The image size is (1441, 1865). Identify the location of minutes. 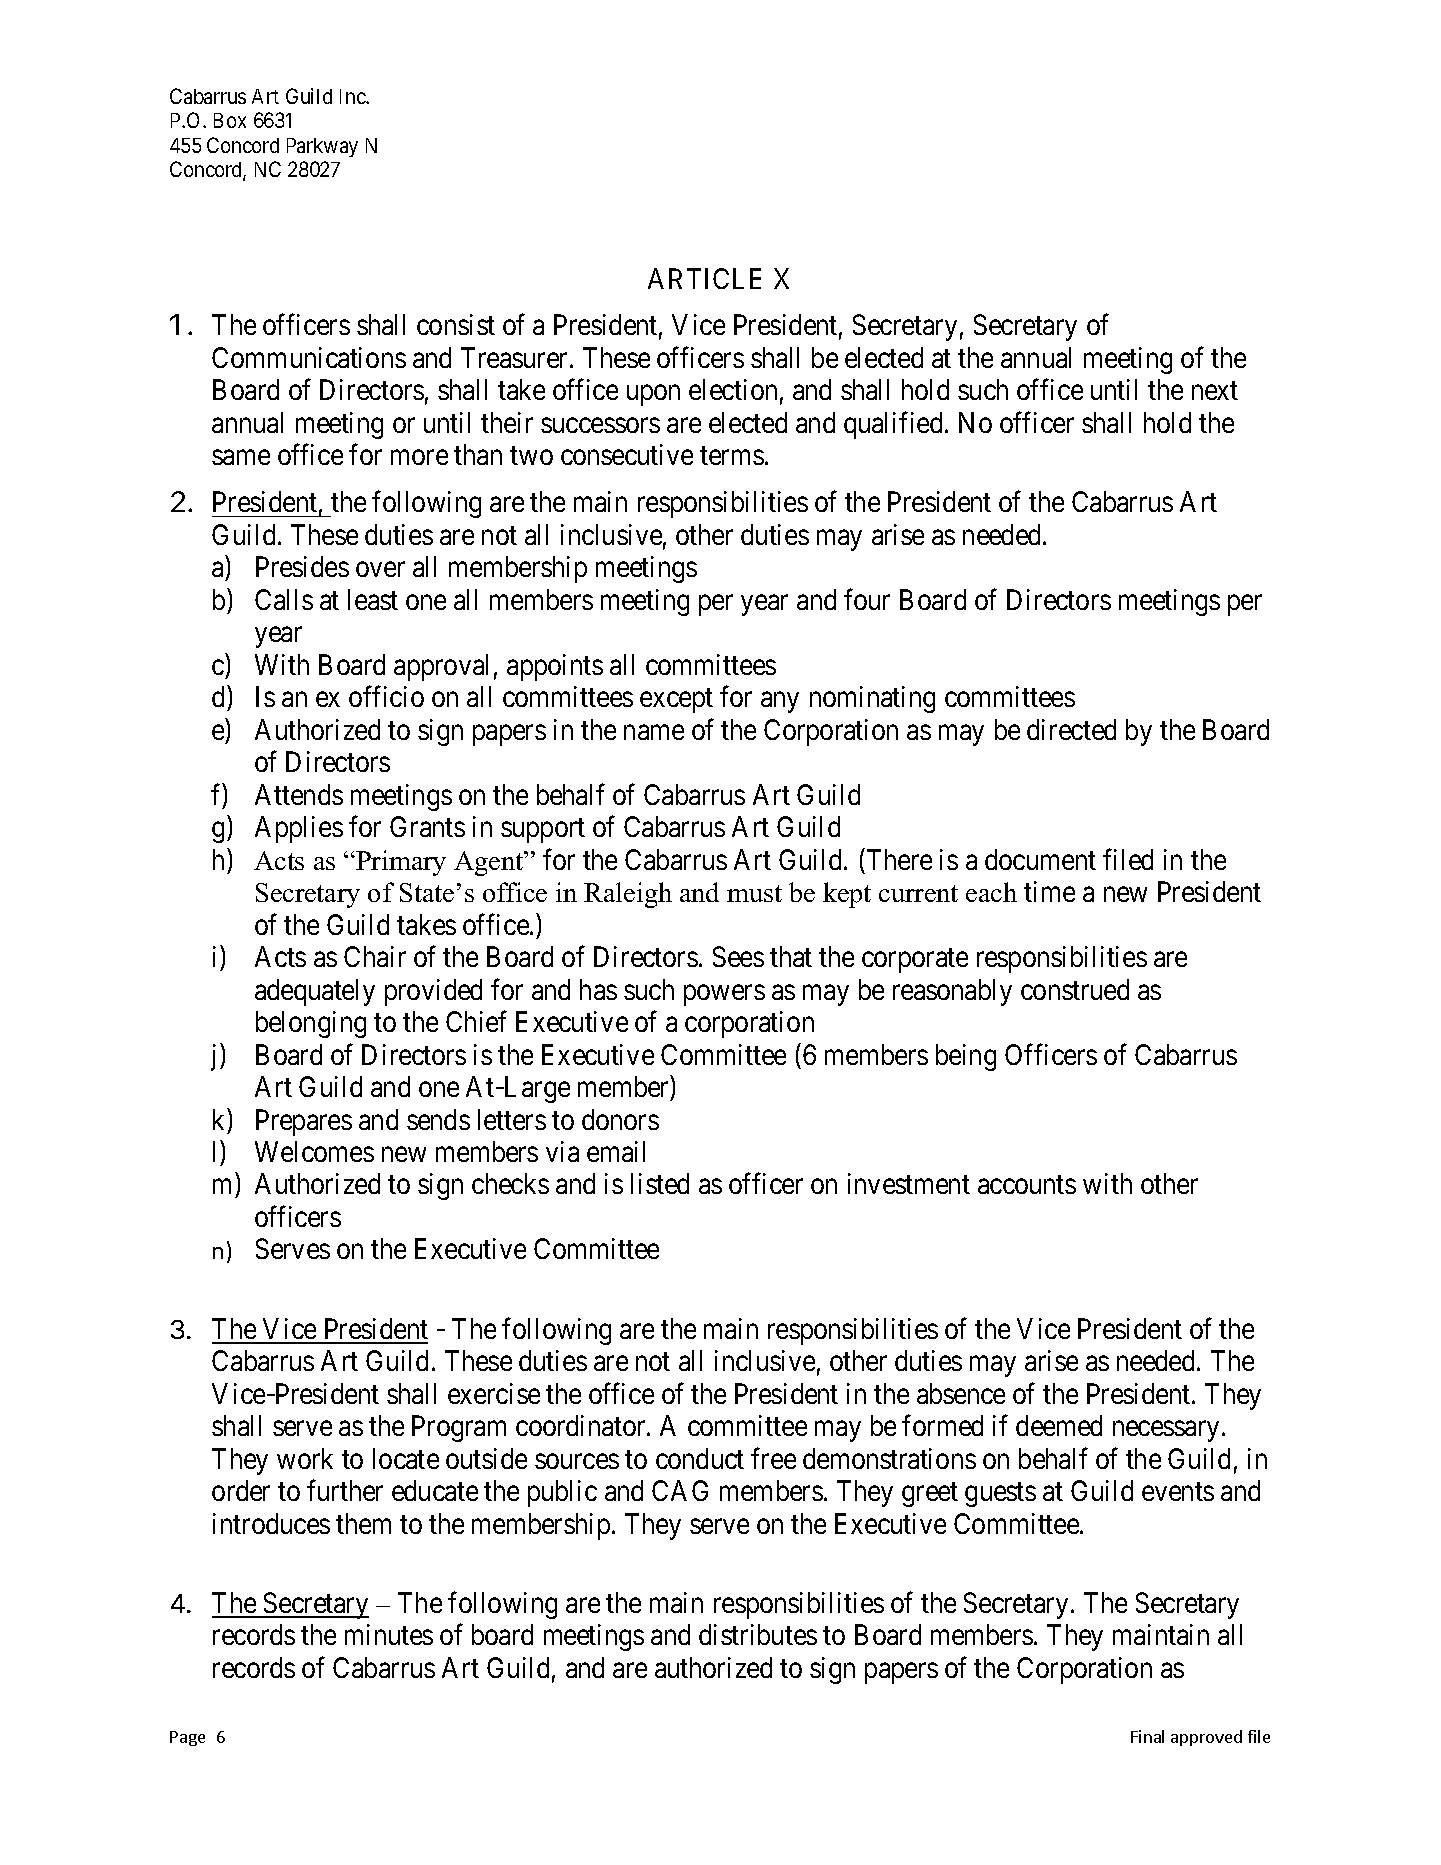
(389, 1634).
